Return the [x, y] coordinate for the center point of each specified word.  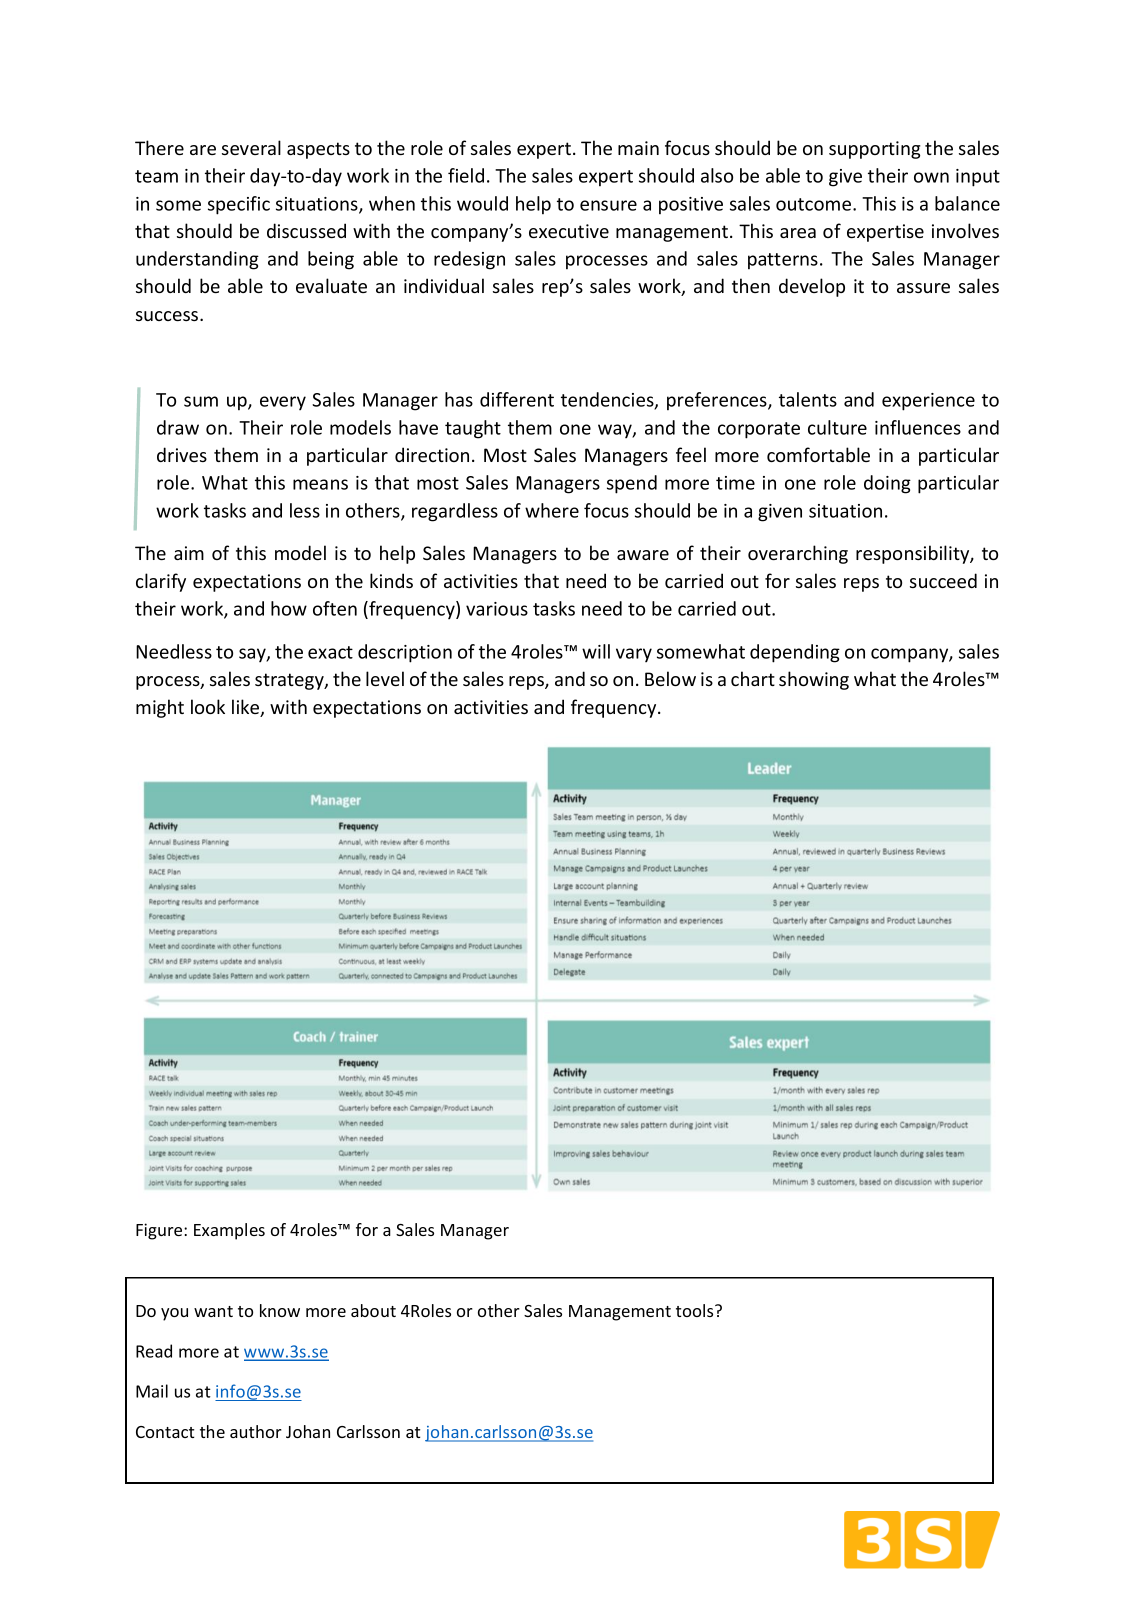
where [552, 510]
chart [753, 678]
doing [887, 484]
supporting [875, 150]
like [247, 708]
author [256, 1431]
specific [239, 205]
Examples [229, 1231]
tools [696, 1310]
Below [670, 678]
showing [814, 680]
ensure [608, 205]
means [320, 484]
